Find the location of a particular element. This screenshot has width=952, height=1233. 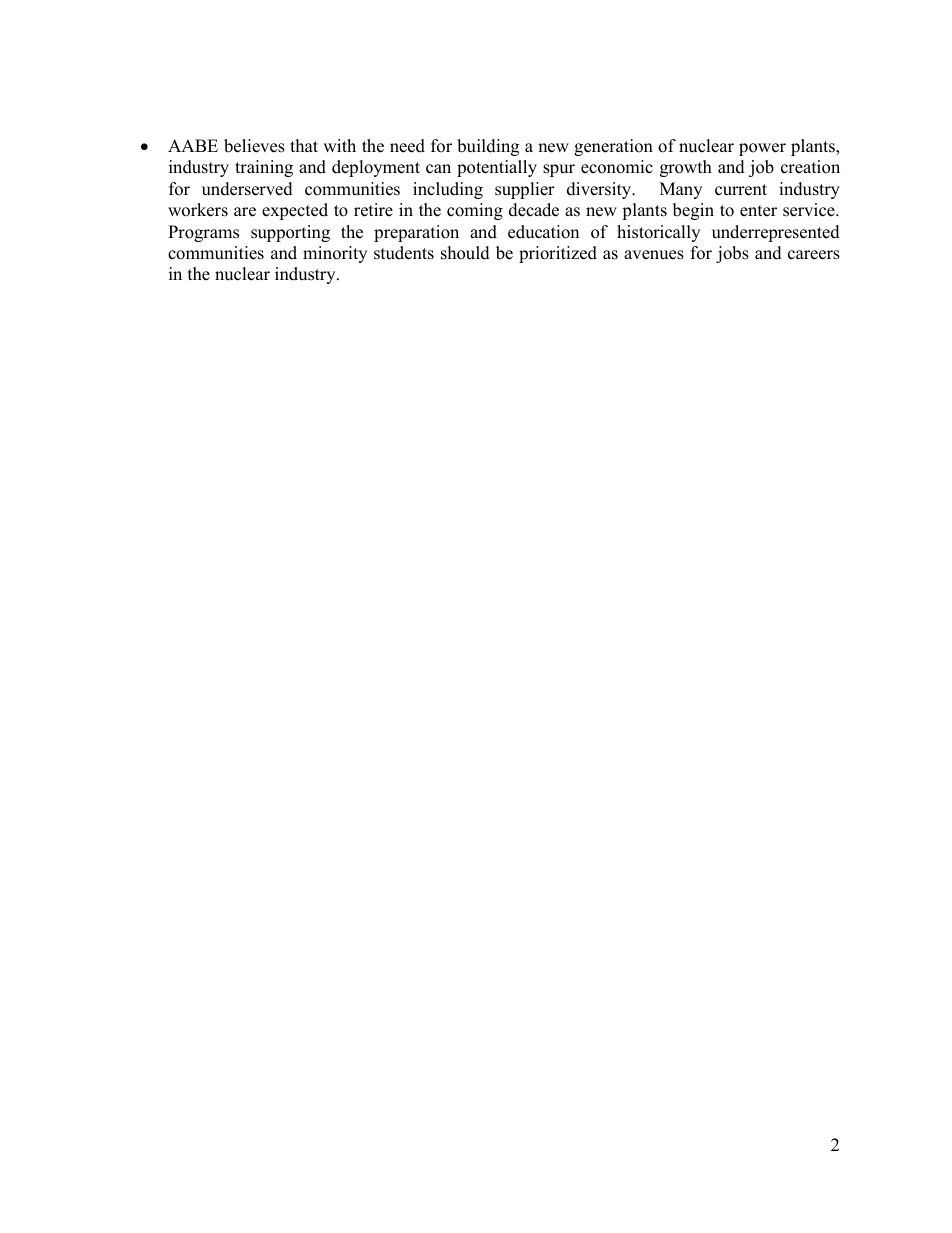

potentially is located at coordinates (497, 168).
